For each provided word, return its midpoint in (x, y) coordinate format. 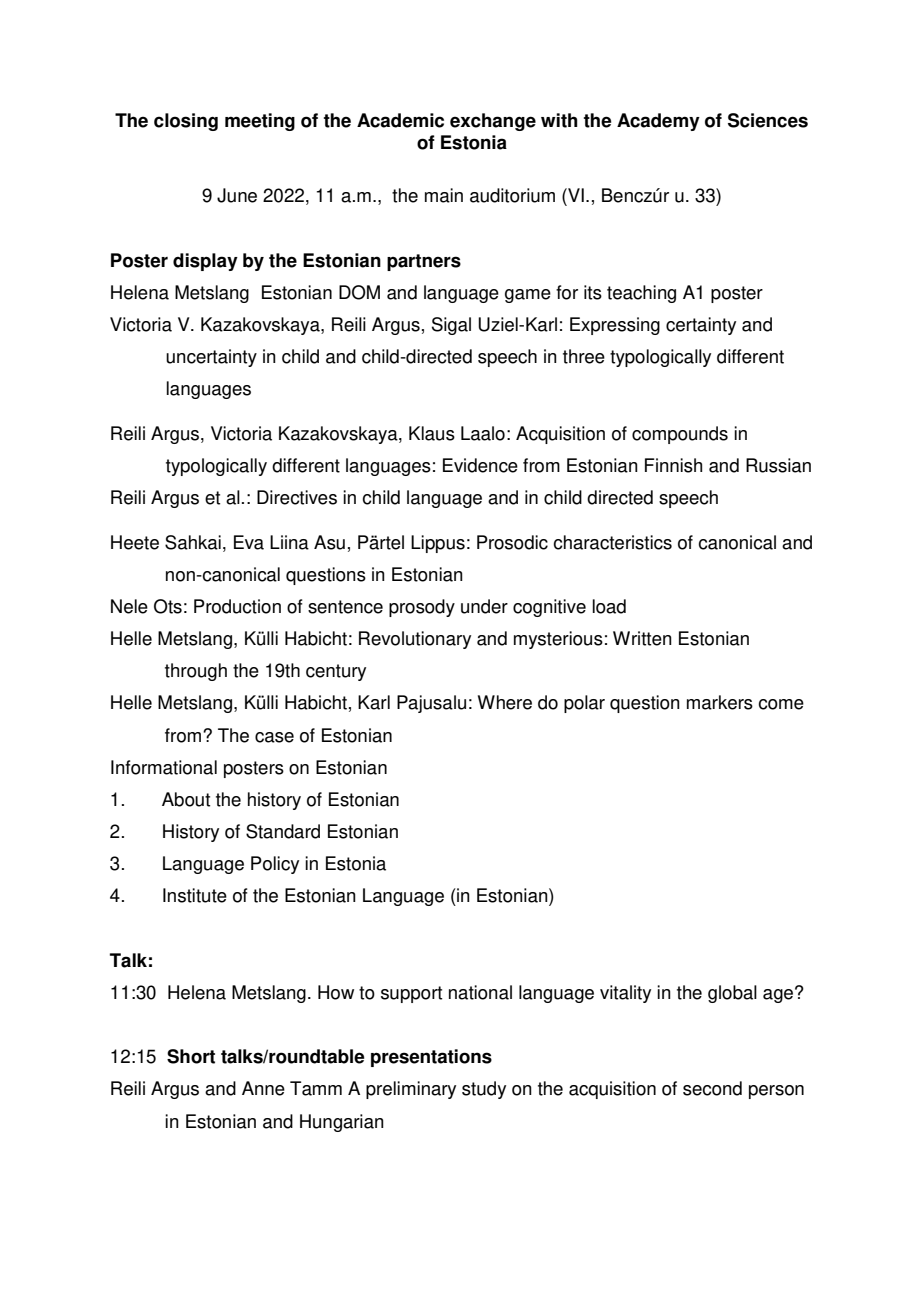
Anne (263, 1088)
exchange (493, 122)
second (712, 1088)
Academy (658, 122)
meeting (260, 122)
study (484, 1090)
